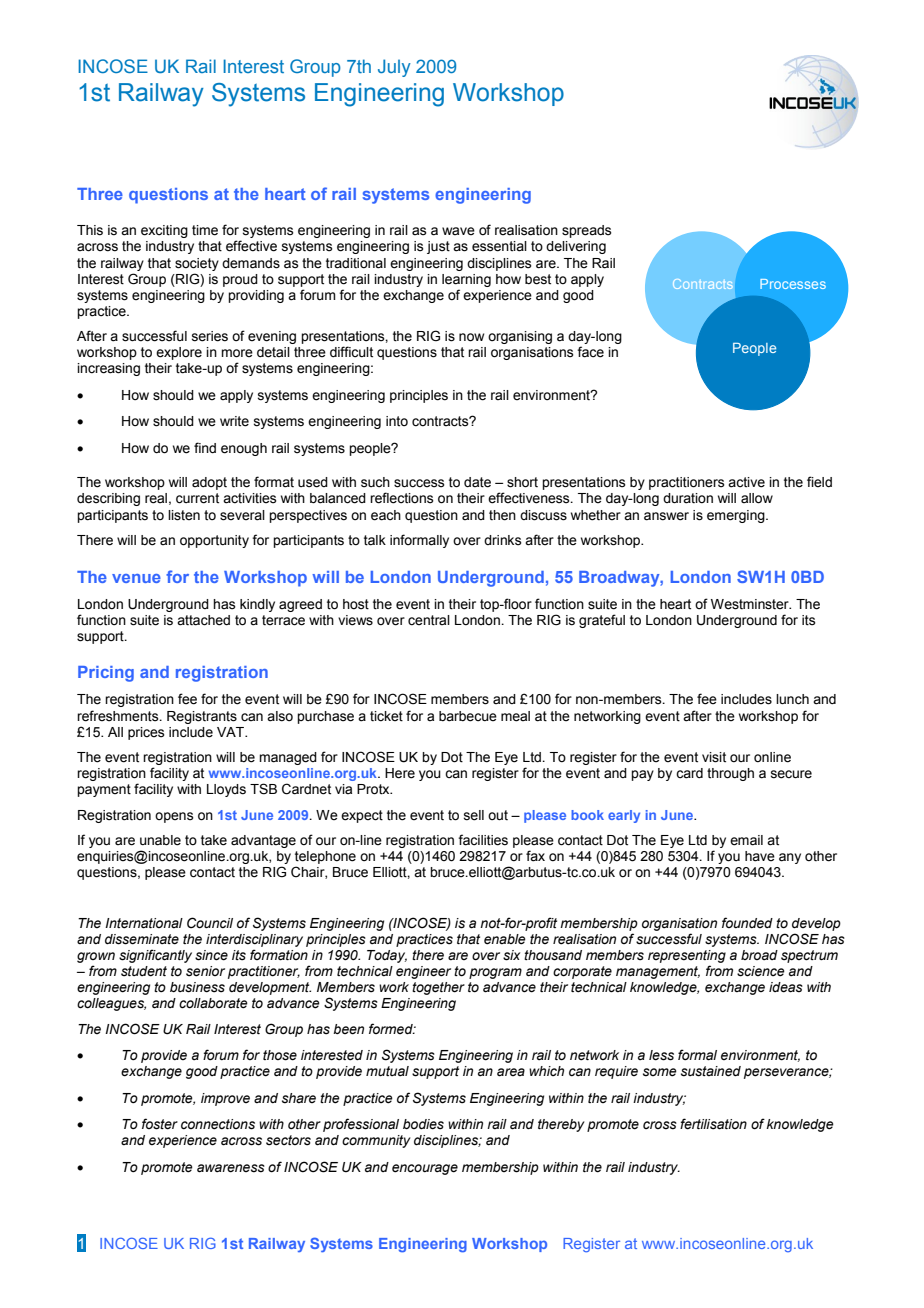 The image size is (924, 1308). I want to click on Processes, so click(793, 284).
